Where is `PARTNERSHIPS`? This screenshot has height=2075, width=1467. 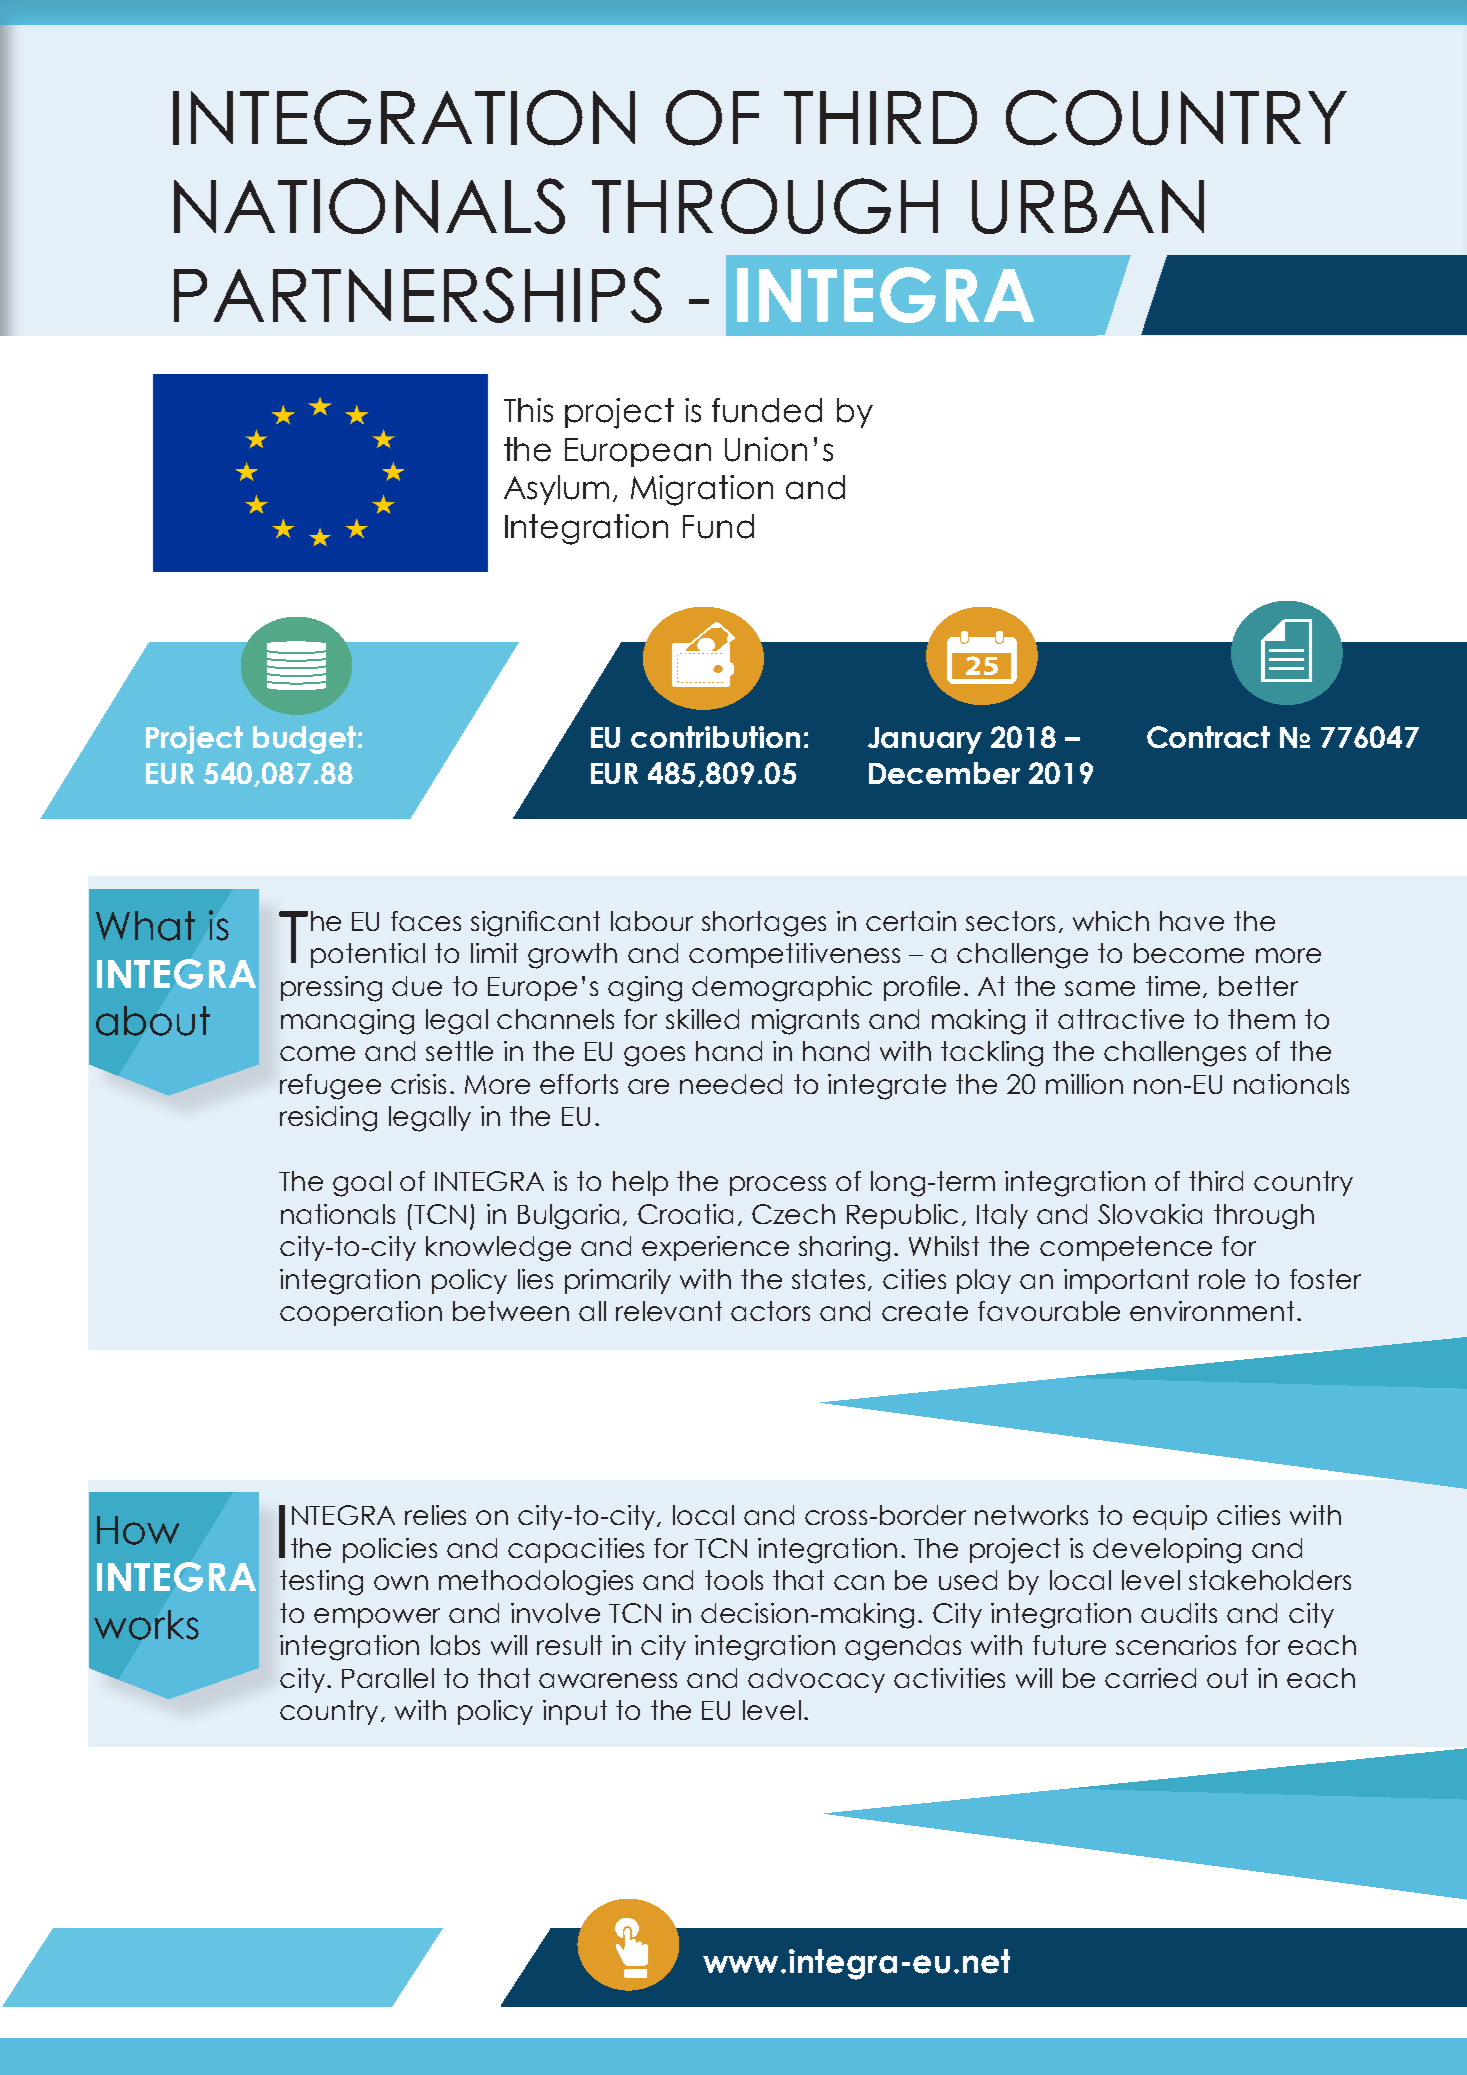 PARTNERSHIPS is located at coordinates (418, 295).
